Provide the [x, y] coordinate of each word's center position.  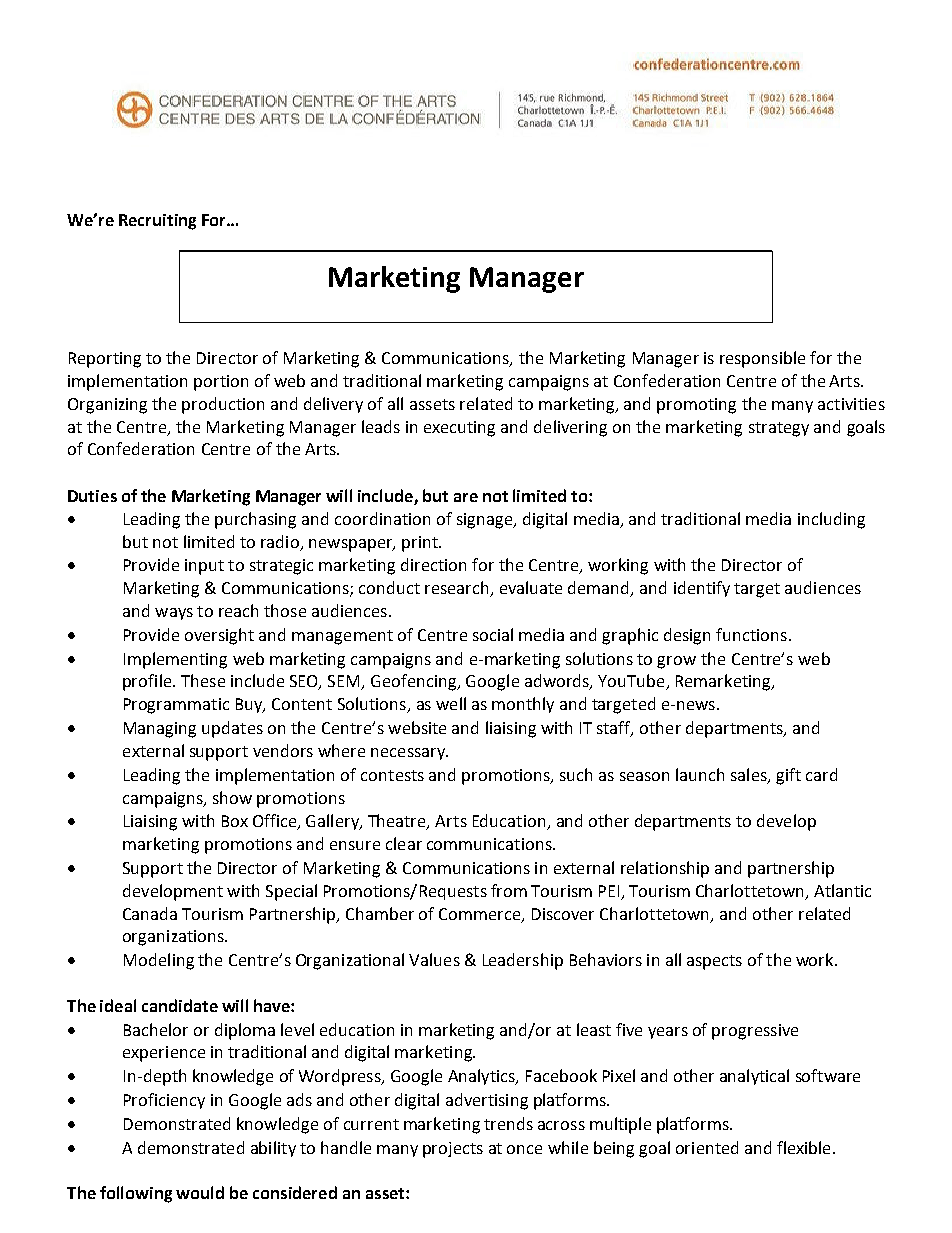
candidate [180, 1005]
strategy [779, 429]
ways [174, 614]
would [200, 1192]
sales [750, 775]
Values [434, 959]
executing [459, 429]
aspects [714, 962]
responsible [762, 359]
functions [751, 634]
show [232, 797]
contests [392, 775]
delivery [333, 405]
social [493, 634]
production [223, 405]
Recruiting [157, 222]
